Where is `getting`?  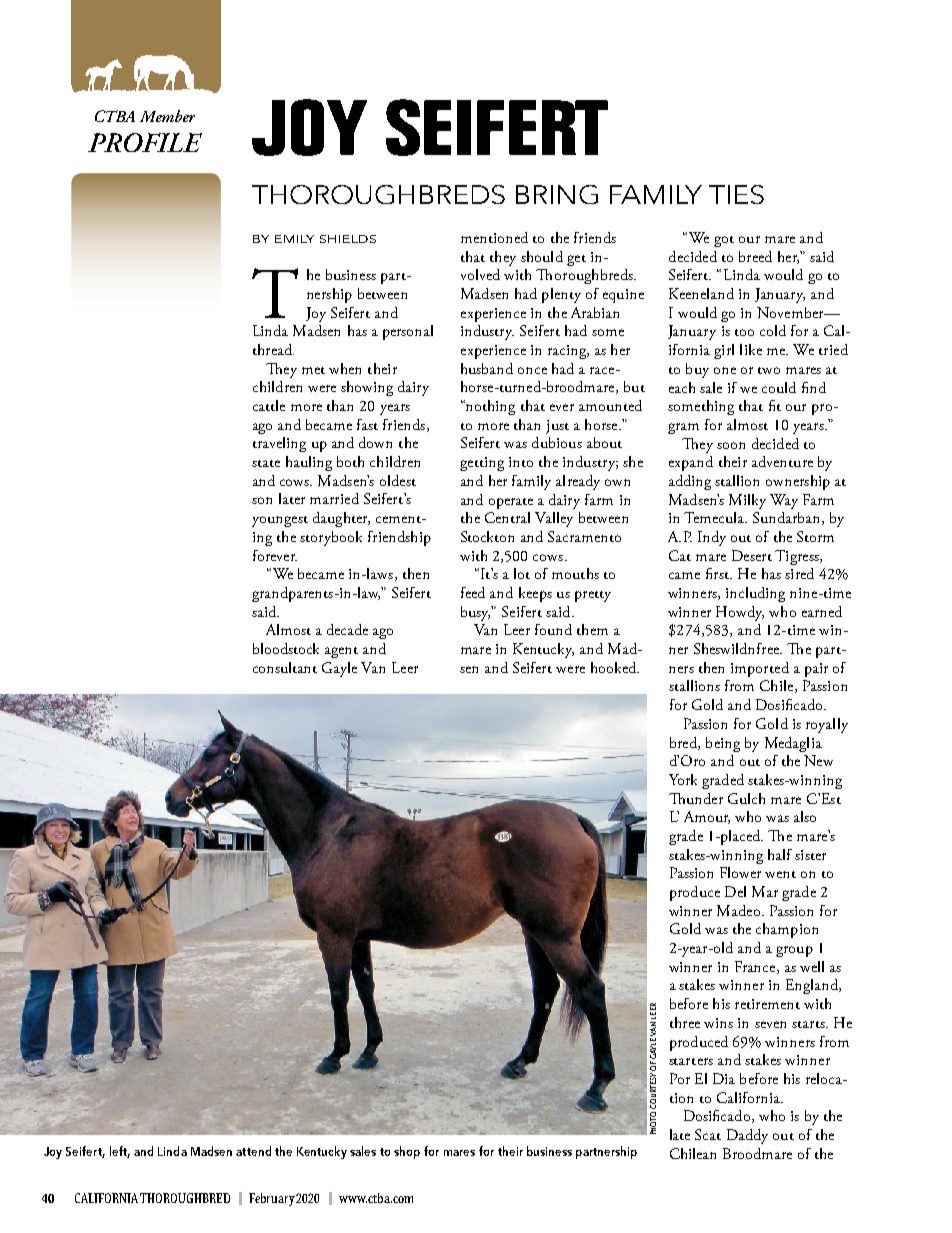 getting is located at coordinates (482, 464).
